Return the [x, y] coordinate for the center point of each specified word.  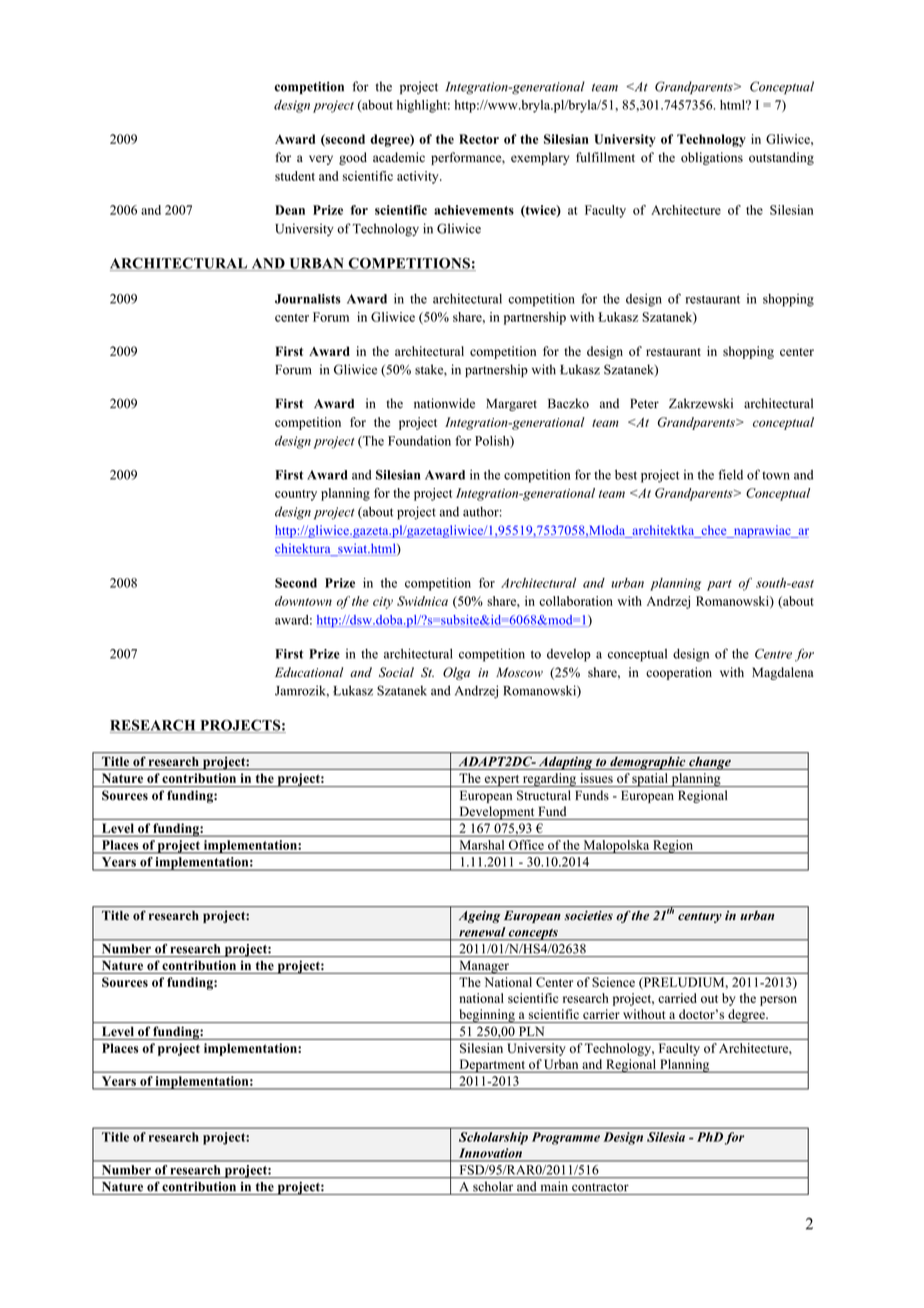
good [353, 158]
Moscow [519, 672]
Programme [566, 1138]
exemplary [540, 158]
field [730, 474]
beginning [487, 1016]
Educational [309, 672]
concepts [533, 934]
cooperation [679, 673]
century [700, 917]
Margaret [511, 405]
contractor [600, 1187]
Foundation [419, 441]
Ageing [479, 917]
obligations [712, 158]
